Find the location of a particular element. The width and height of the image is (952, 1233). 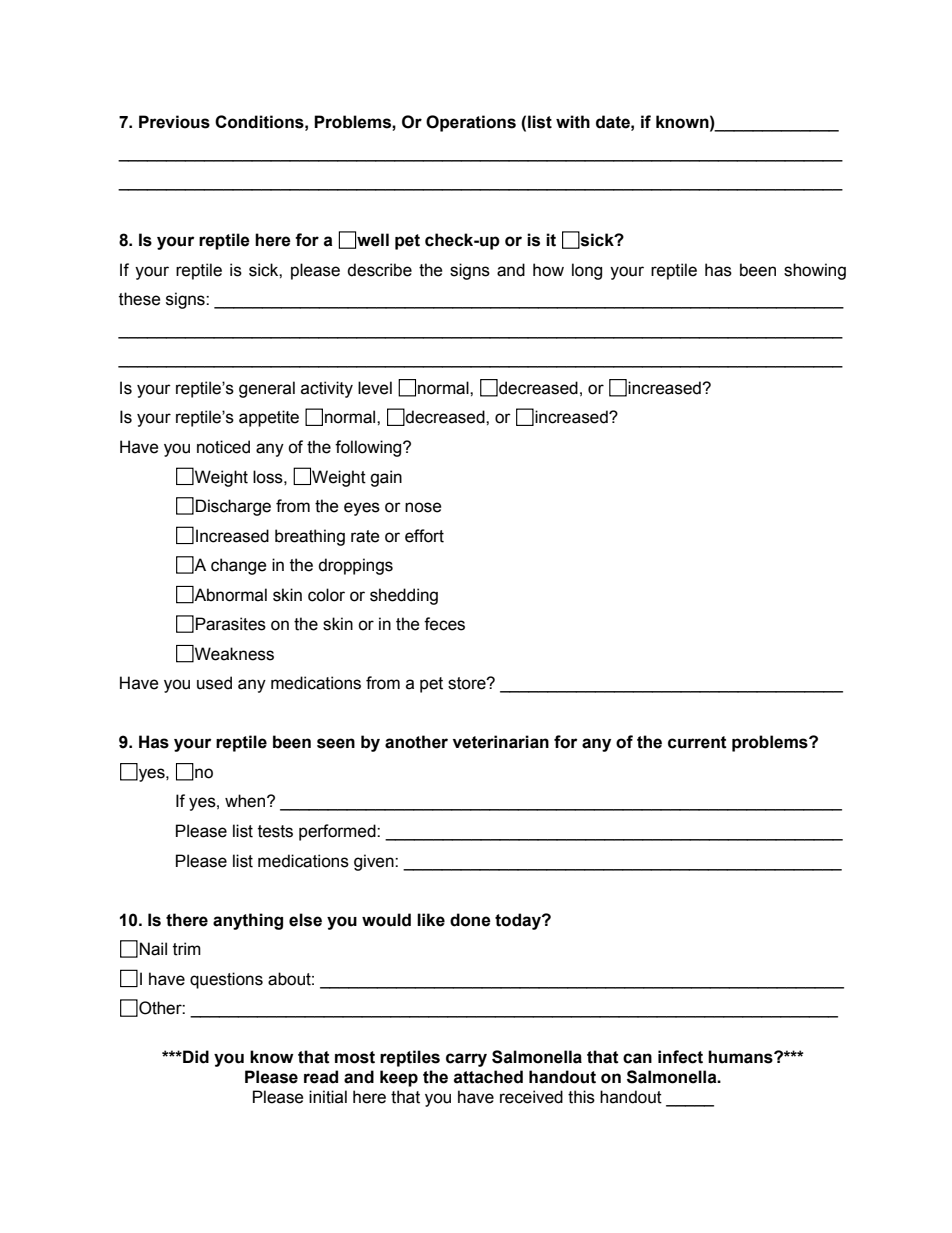

showing is located at coordinates (815, 271).
